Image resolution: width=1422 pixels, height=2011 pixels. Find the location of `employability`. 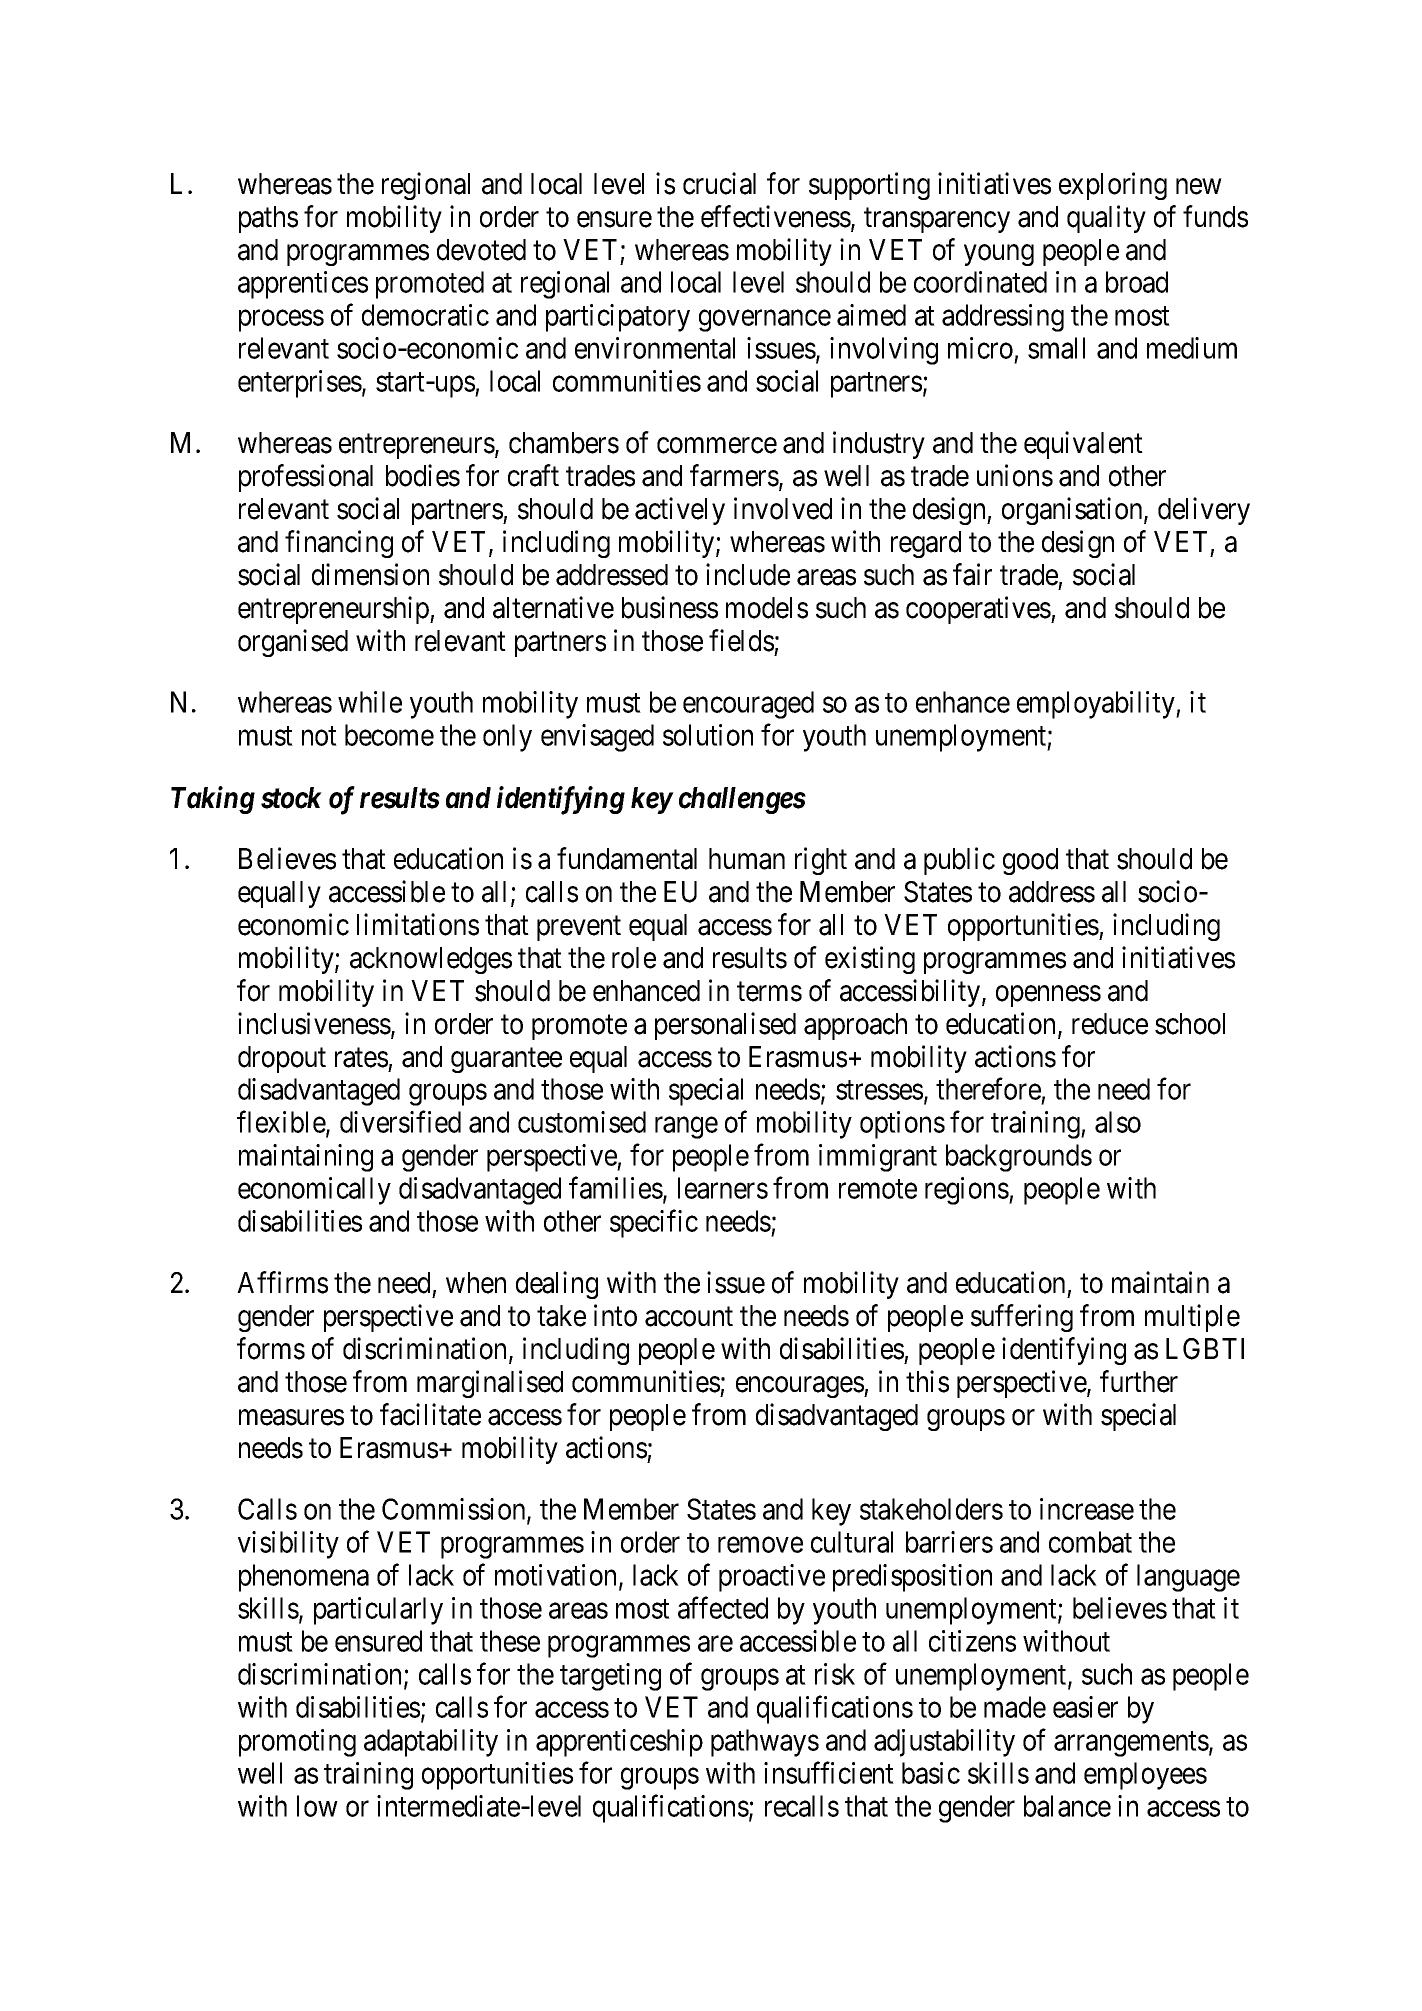

employability is located at coordinates (1097, 705).
